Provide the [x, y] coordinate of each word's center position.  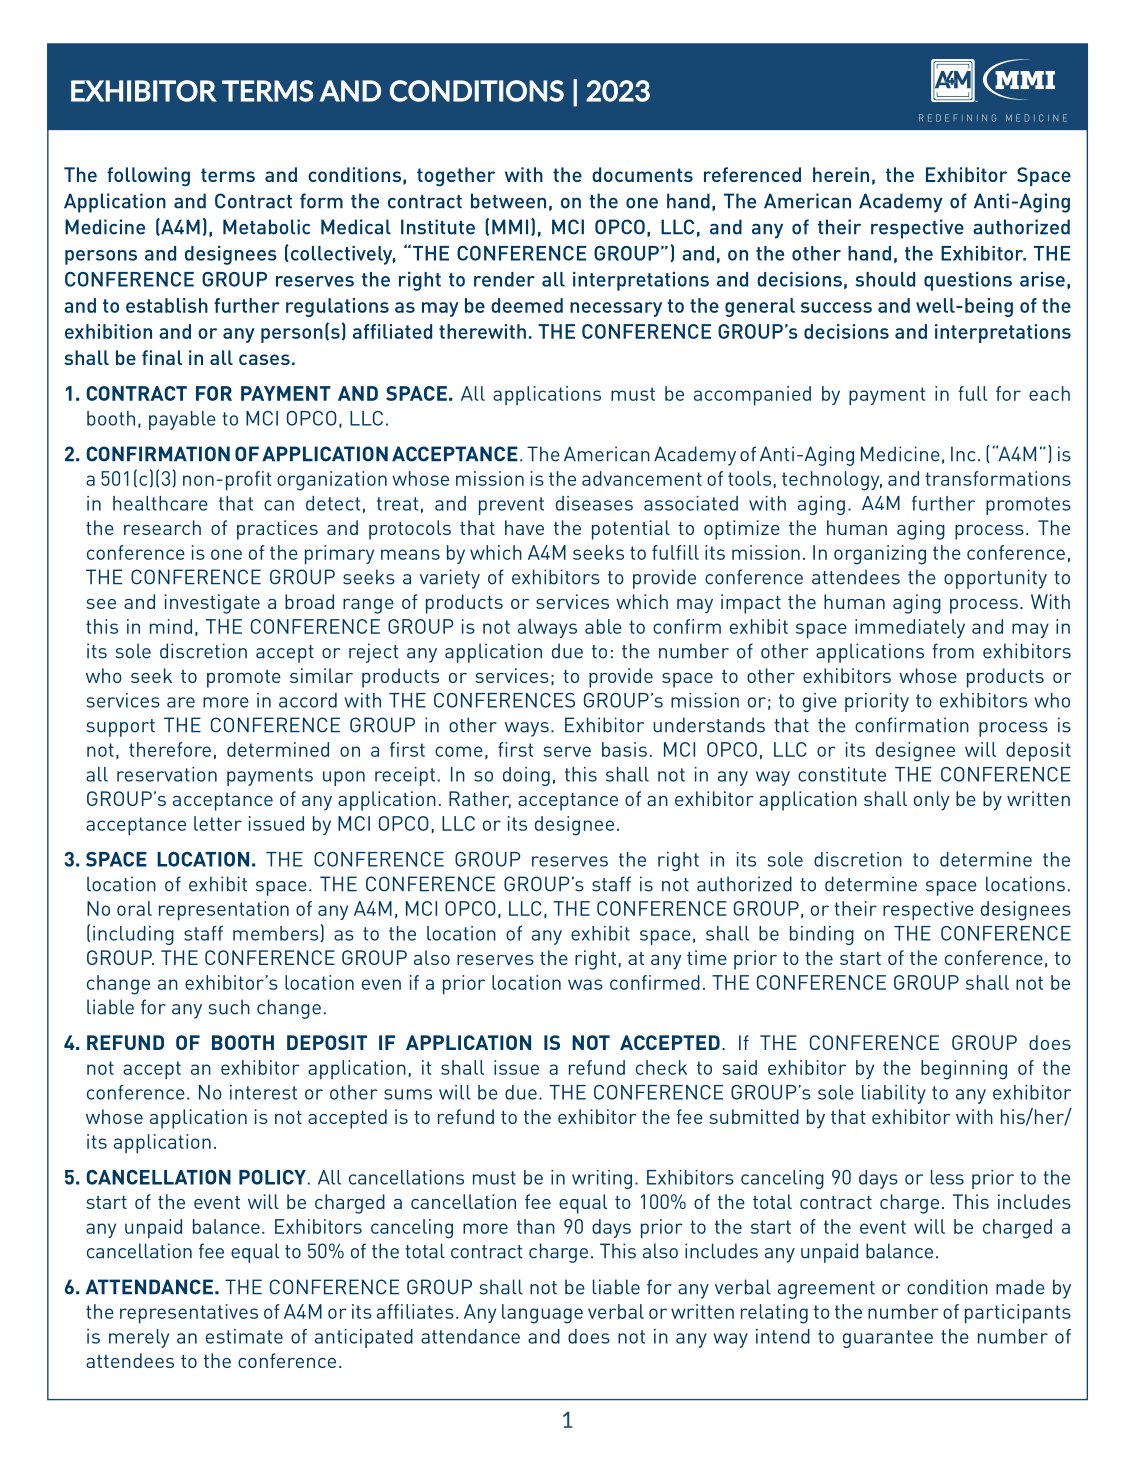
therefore [170, 749]
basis [624, 749]
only [931, 801]
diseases [594, 503]
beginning [964, 1070]
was [585, 984]
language [542, 1314]
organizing [880, 555]
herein [841, 174]
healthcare [160, 503]
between [508, 201]
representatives [189, 1314]
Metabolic [266, 227]
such [229, 1007]
